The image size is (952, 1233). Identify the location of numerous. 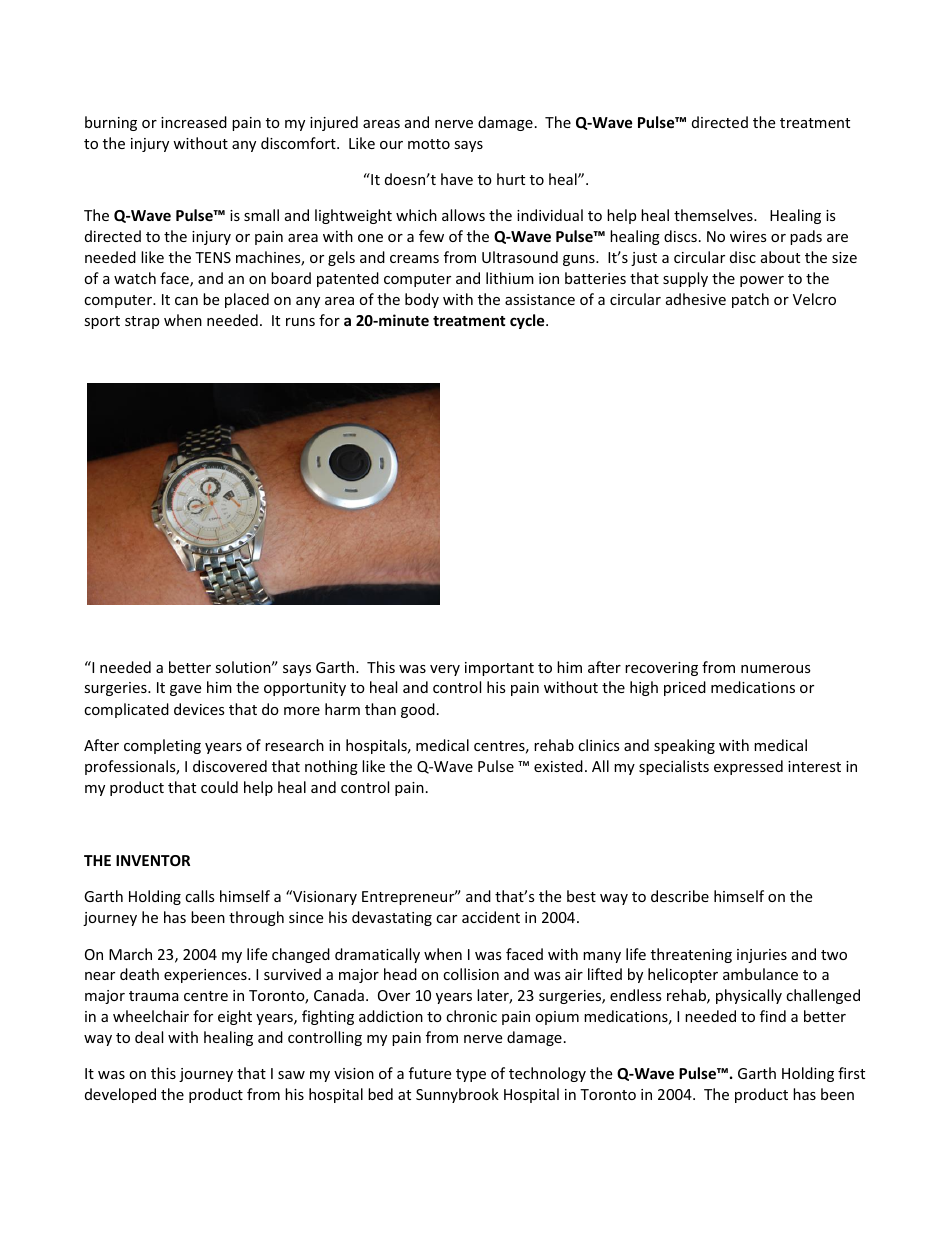
(776, 669).
